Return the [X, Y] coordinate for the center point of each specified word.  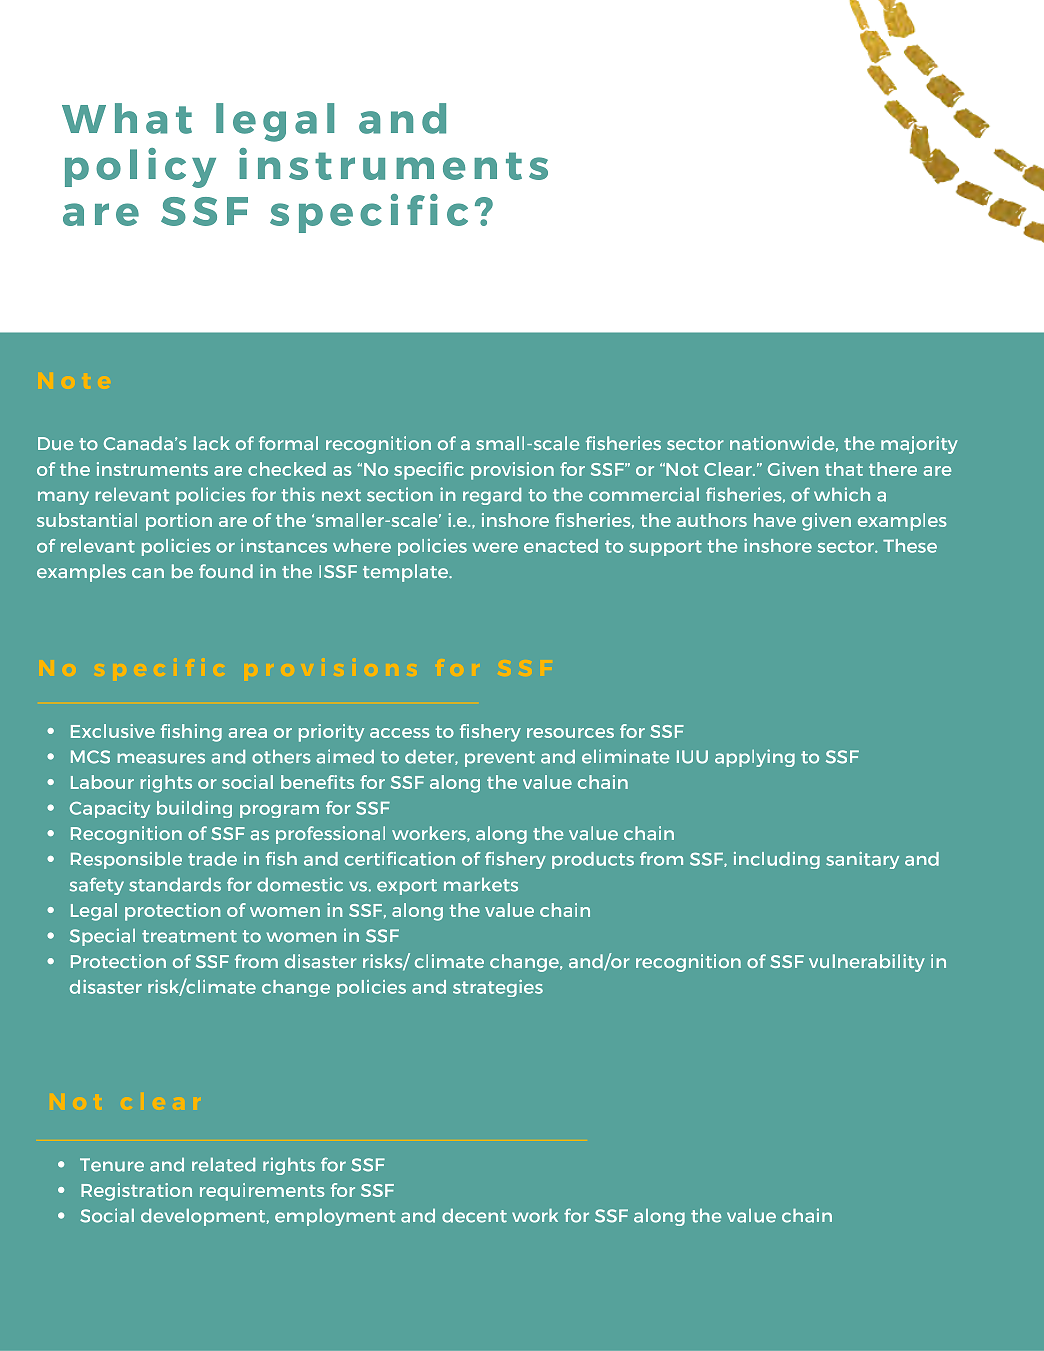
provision [512, 471]
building [194, 809]
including [777, 860]
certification [400, 859]
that [844, 469]
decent [474, 1216]
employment [335, 1217]
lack [212, 443]
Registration [136, 1192]
